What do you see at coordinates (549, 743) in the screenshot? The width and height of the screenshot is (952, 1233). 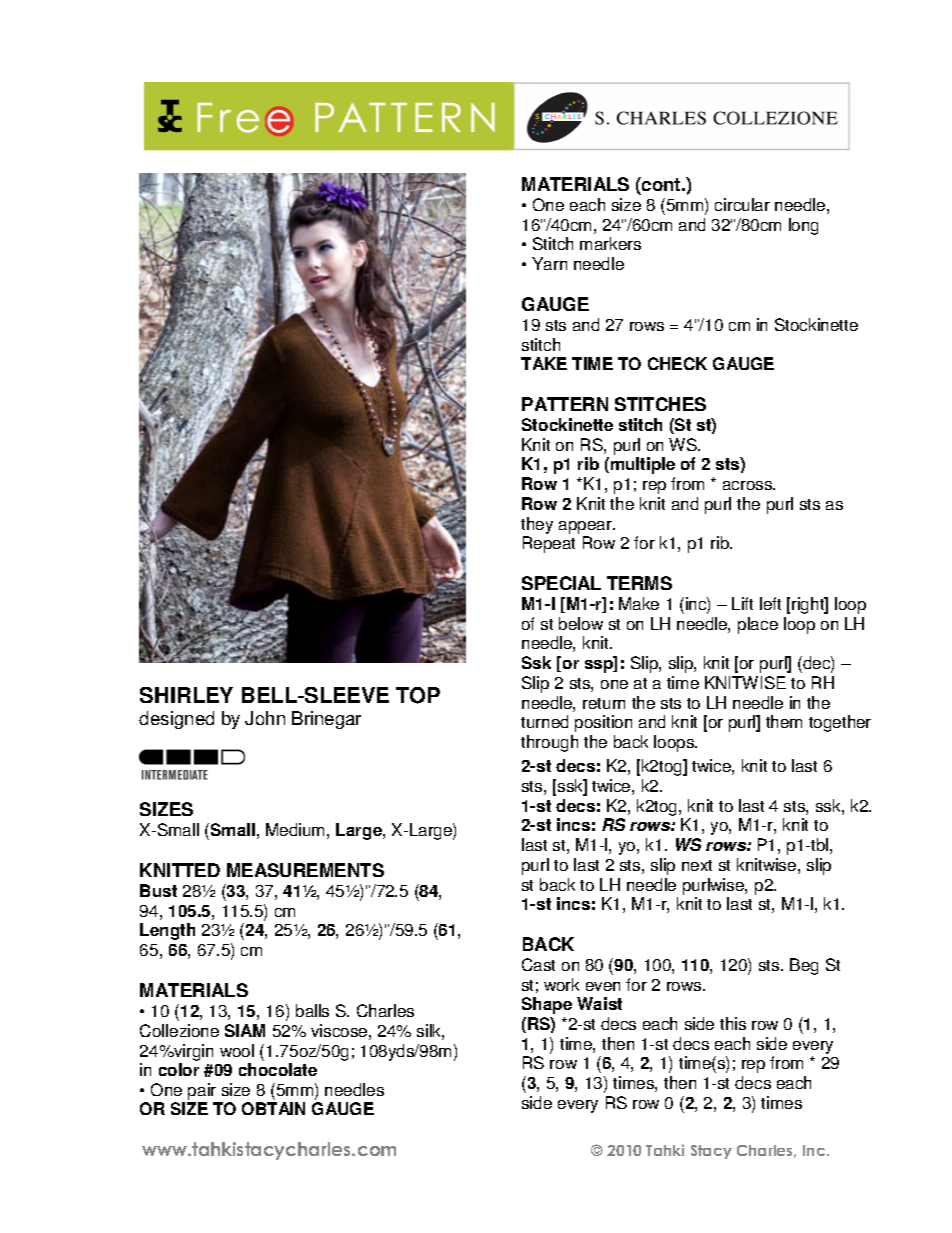 I see `through` at bounding box center [549, 743].
